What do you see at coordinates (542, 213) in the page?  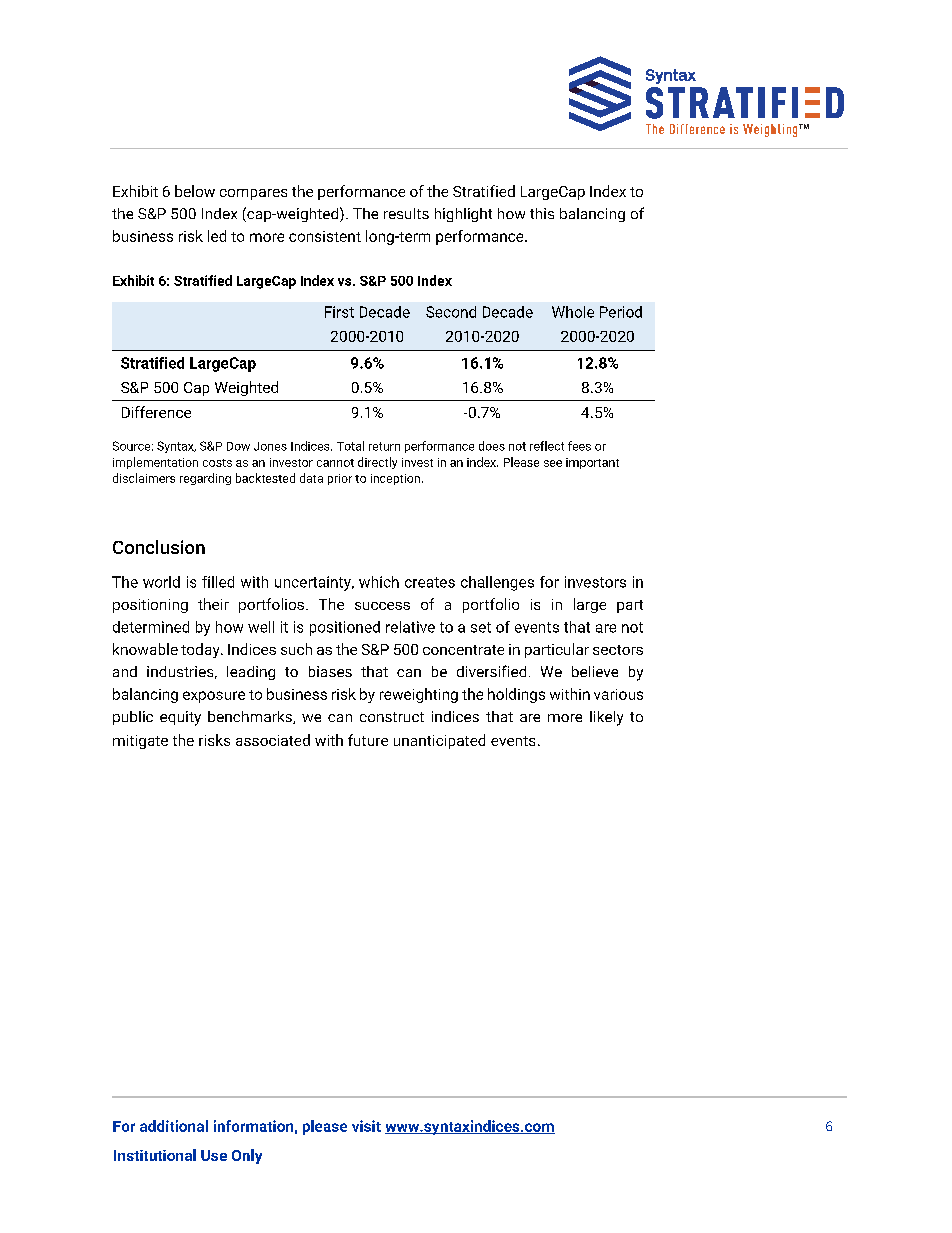 I see `this` at bounding box center [542, 213].
